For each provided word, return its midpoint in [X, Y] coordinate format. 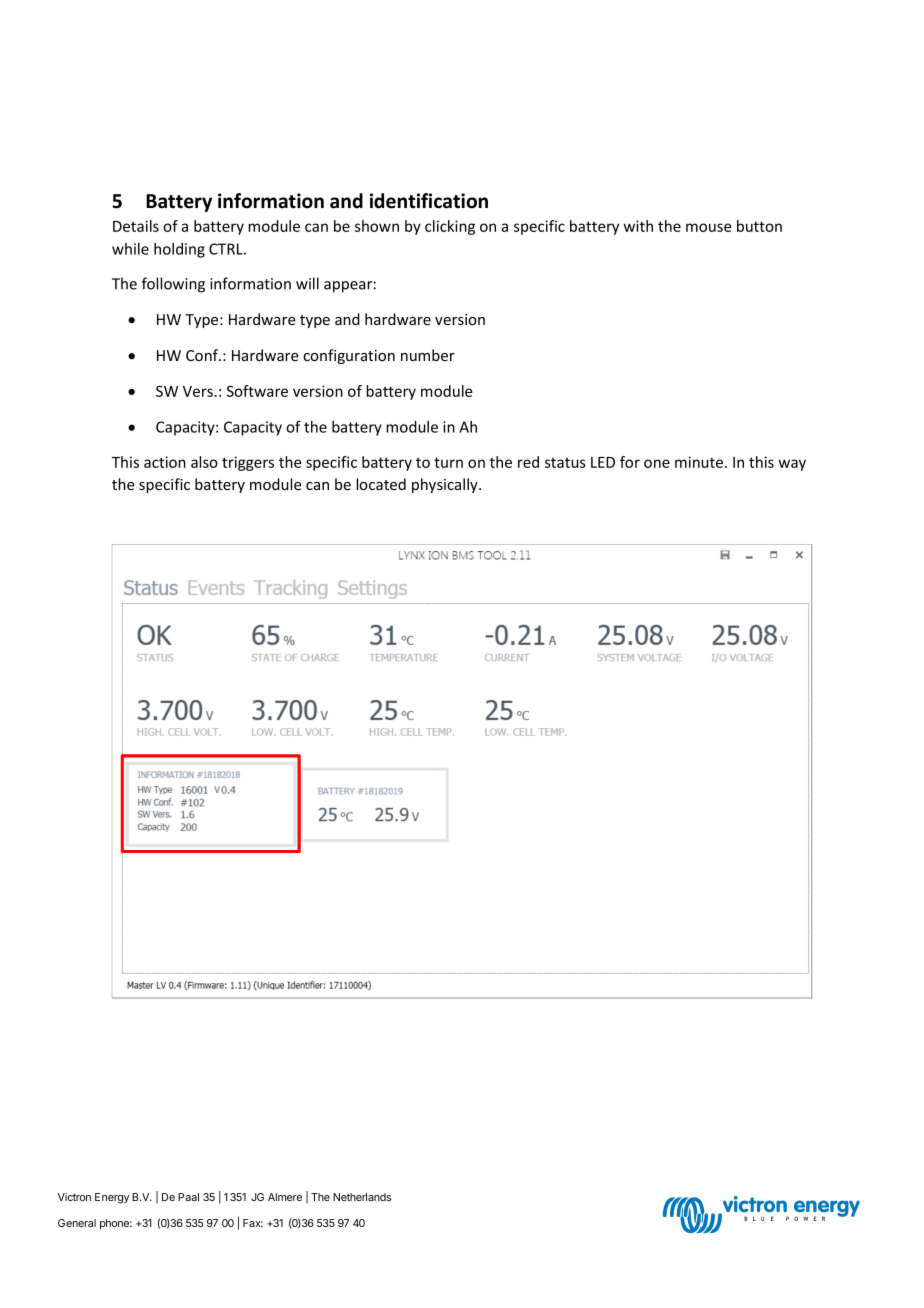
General [77, 1223]
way [792, 465]
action [165, 462]
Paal [188, 1197]
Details [136, 226]
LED [603, 462]
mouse [708, 227]
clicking [450, 227]
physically [446, 485]
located [381, 484]
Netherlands [362, 1197]
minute [700, 462]
